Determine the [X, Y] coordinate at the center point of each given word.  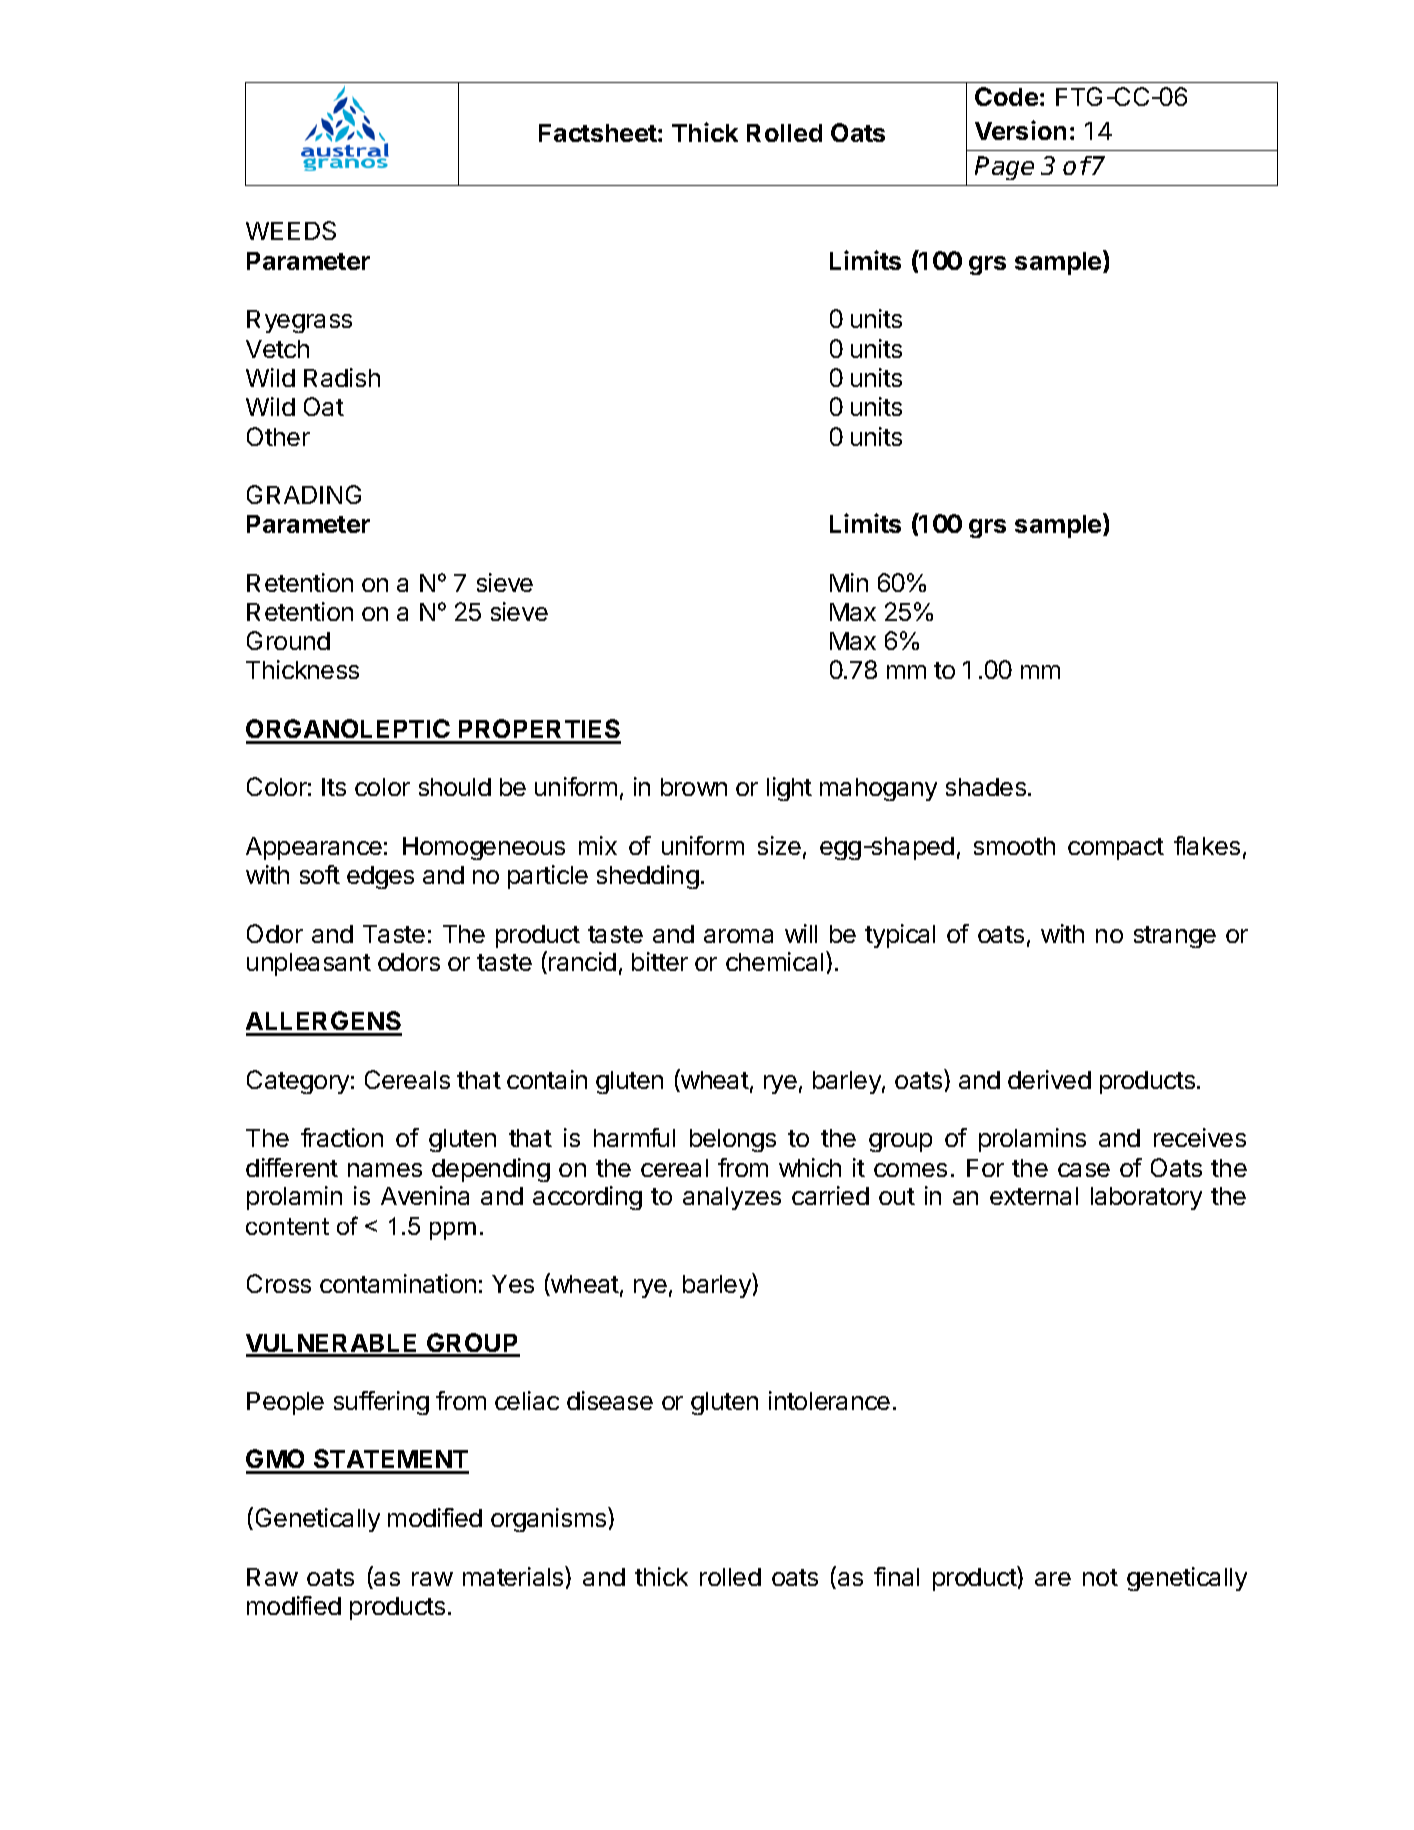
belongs [733, 1140]
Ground [288, 640]
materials [514, 1576]
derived [1049, 1079]
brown [694, 787]
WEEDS [291, 230]
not [1100, 1577]
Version [1020, 130]
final [896, 1576]
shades [986, 787]
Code [1006, 96]
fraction [342, 1137]
